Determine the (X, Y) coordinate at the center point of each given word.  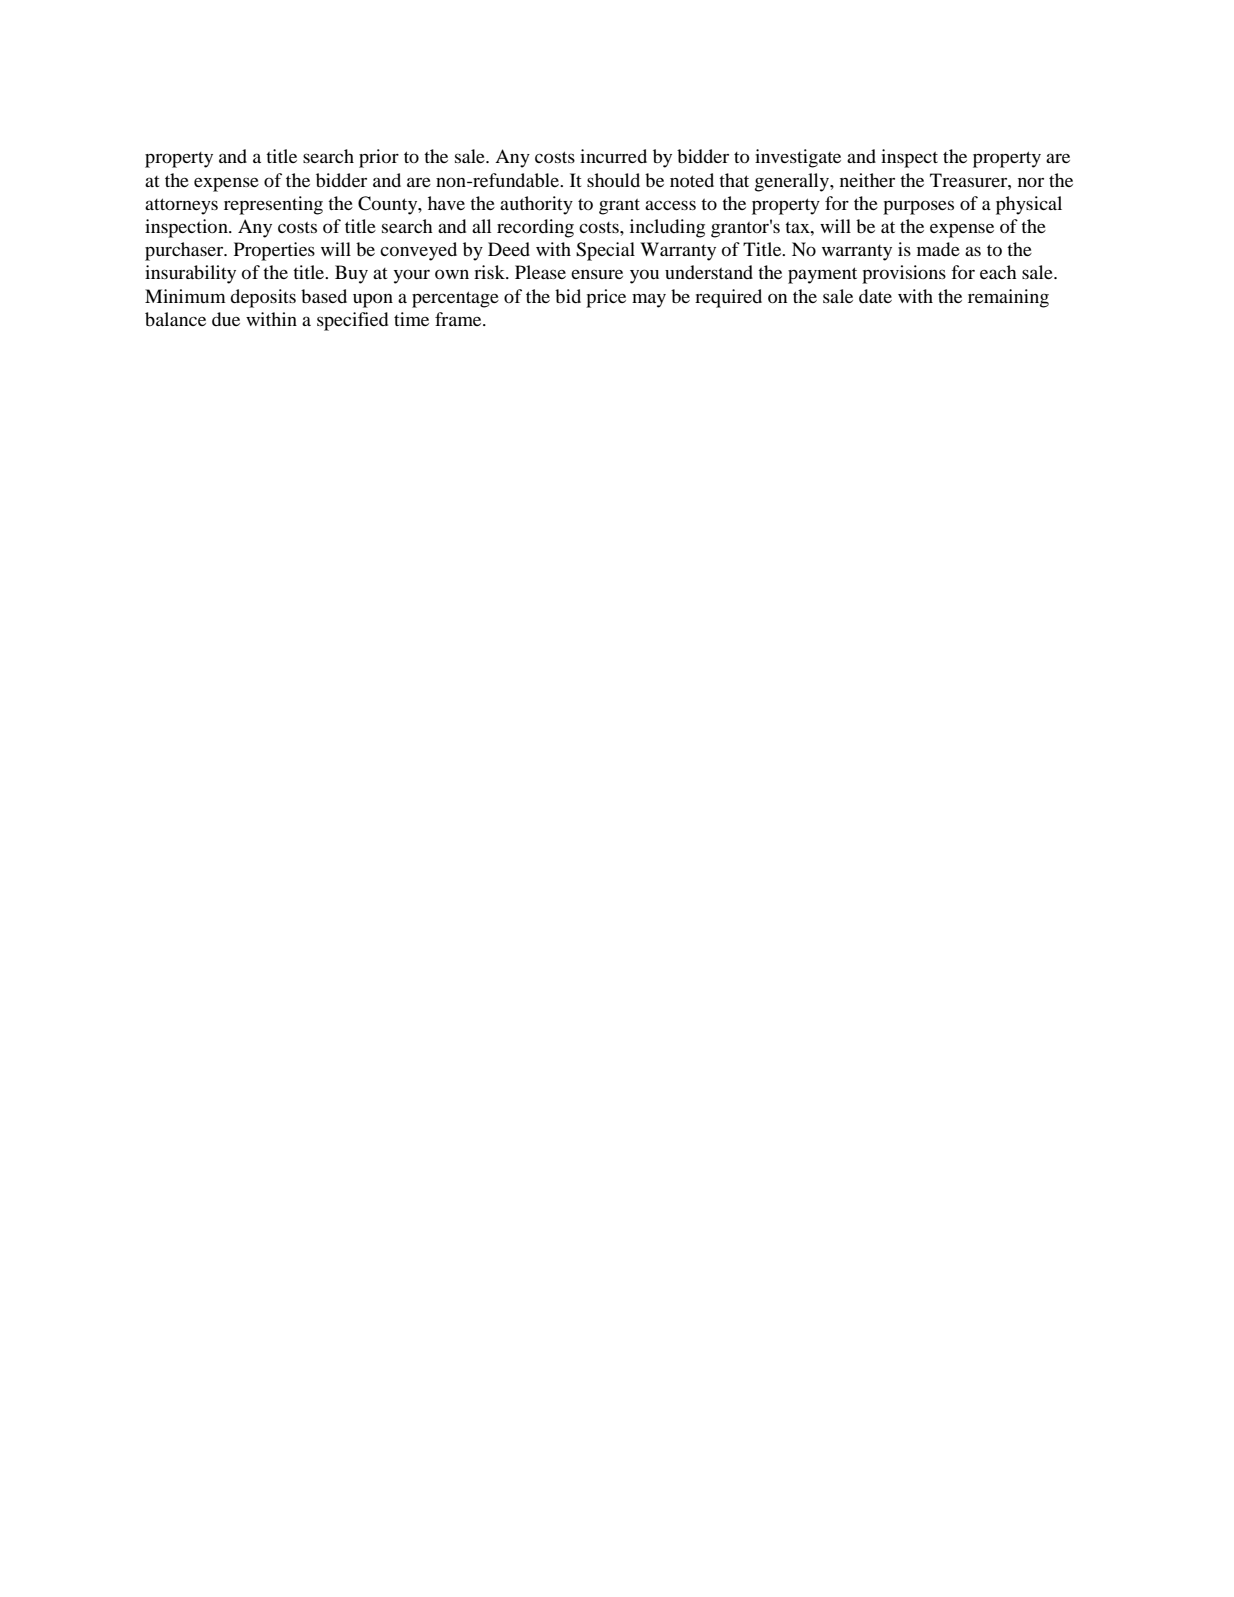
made (938, 249)
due (226, 319)
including (667, 228)
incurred (613, 156)
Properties (274, 251)
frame (459, 319)
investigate (798, 158)
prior (379, 158)
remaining (1008, 298)
